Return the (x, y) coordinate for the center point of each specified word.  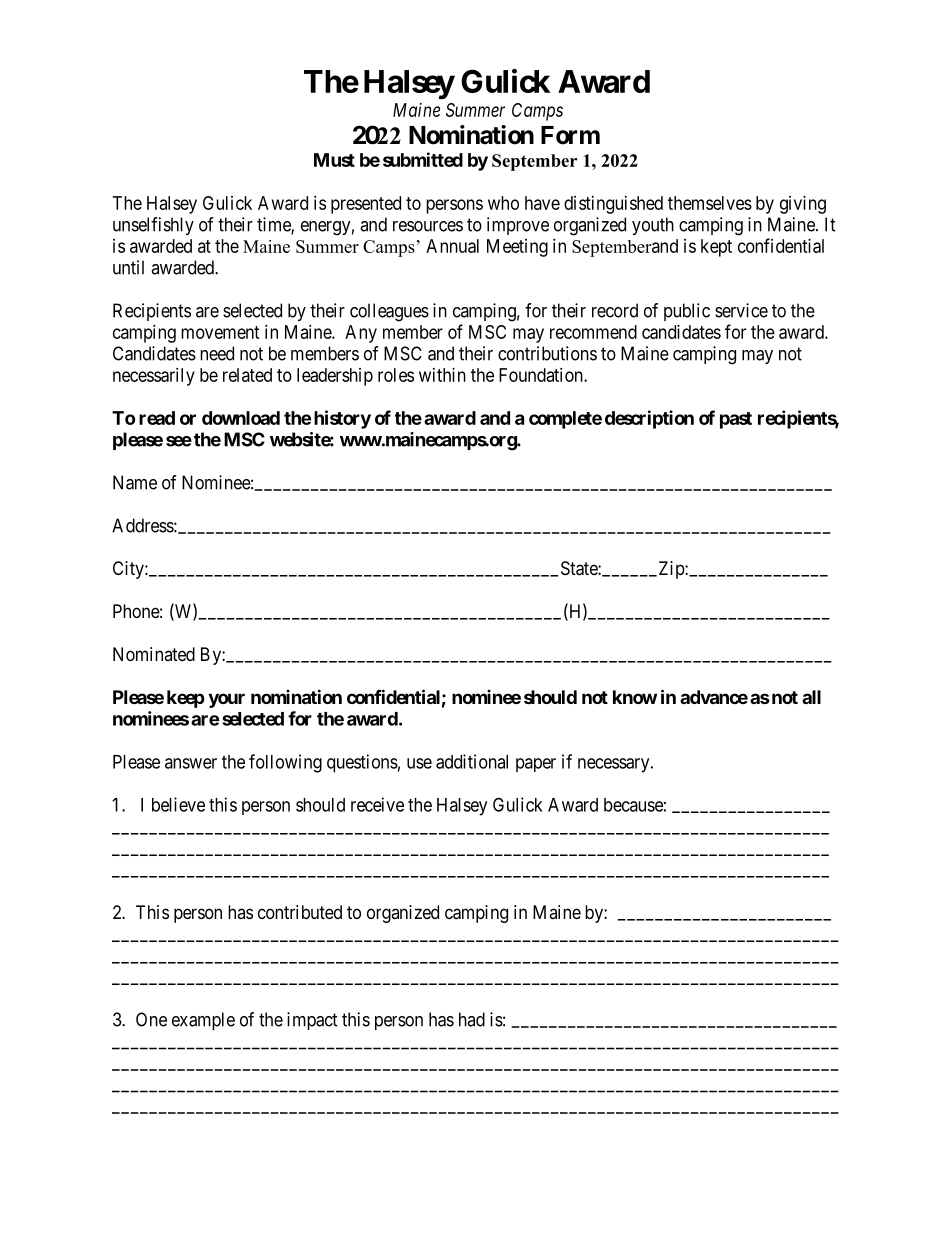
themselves (710, 203)
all (811, 697)
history (342, 419)
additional (472, 761)
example (203, 1021)
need (217, 353)
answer (191, 763)
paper (536, 765)
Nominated (154, 654)
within (442, 375)
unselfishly (153, 226)
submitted (423, 159)
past (736, 420)
